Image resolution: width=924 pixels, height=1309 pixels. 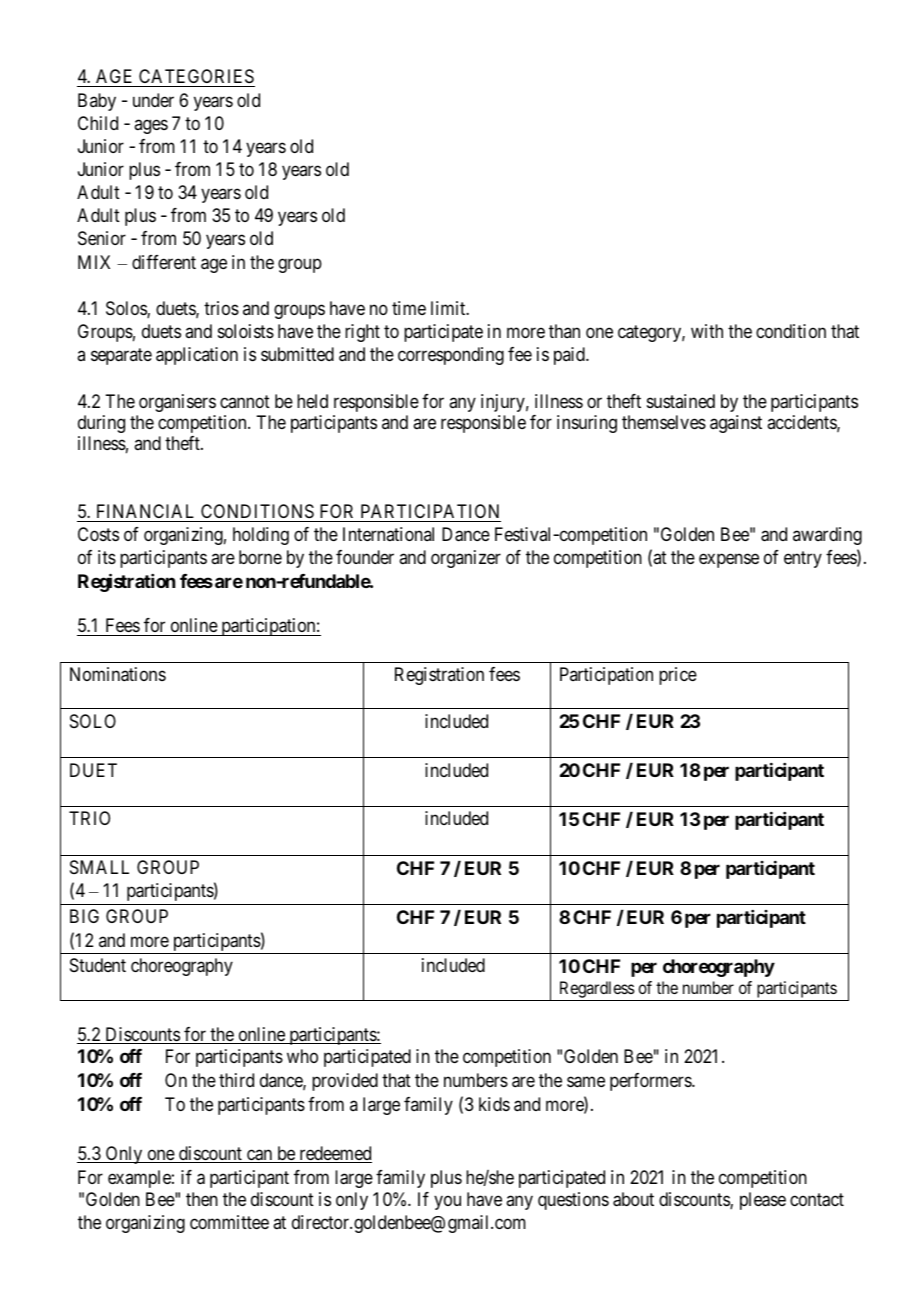 What do you see at coordinates (678, 676) in the document?
I see `price` at bounding box center [678, 676].
